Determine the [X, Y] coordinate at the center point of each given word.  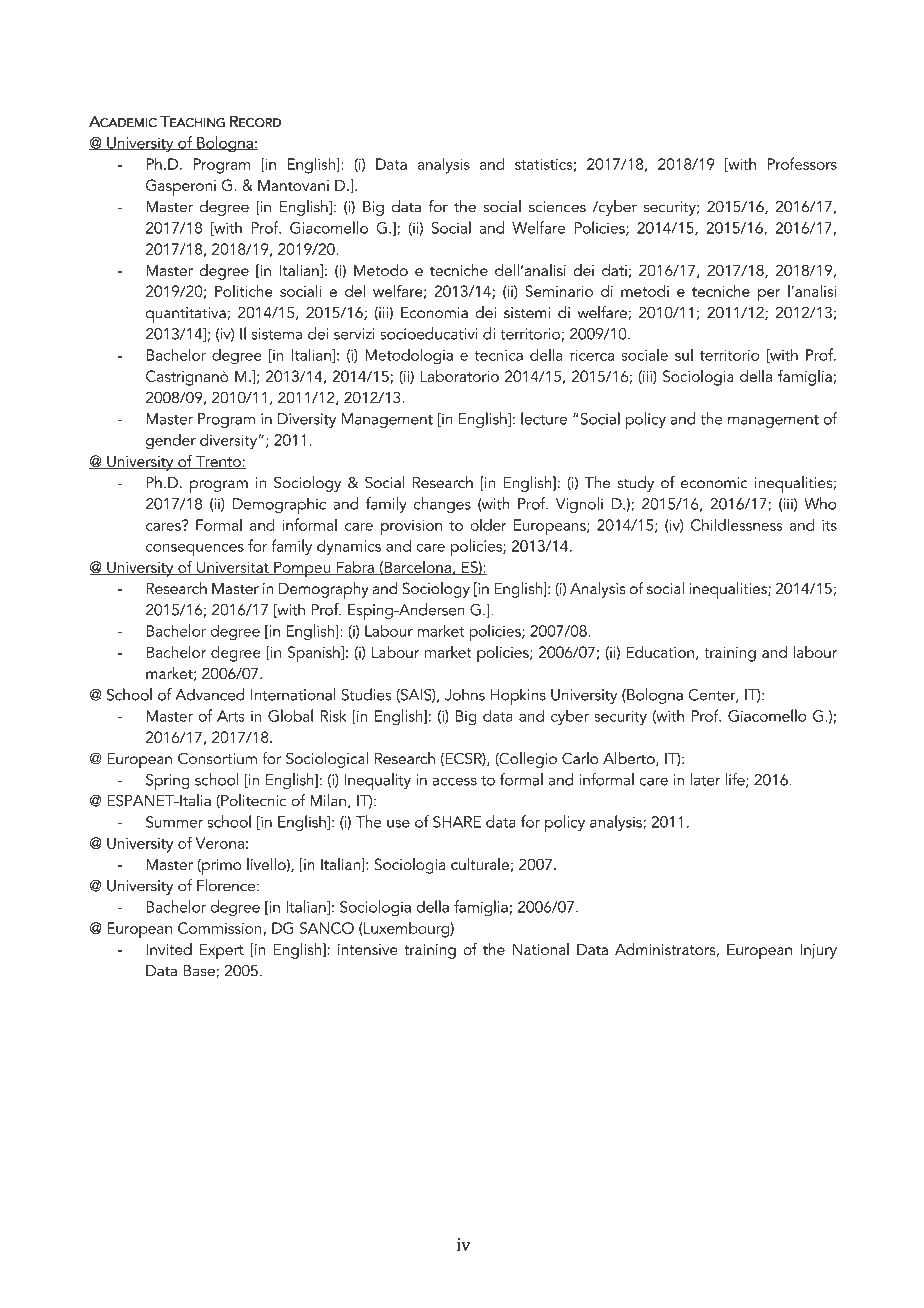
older [488, 525]
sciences [557, 207]
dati [614, 270]
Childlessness [737, 524]
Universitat [233, 568]
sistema [277, 334]
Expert [222, 951]
